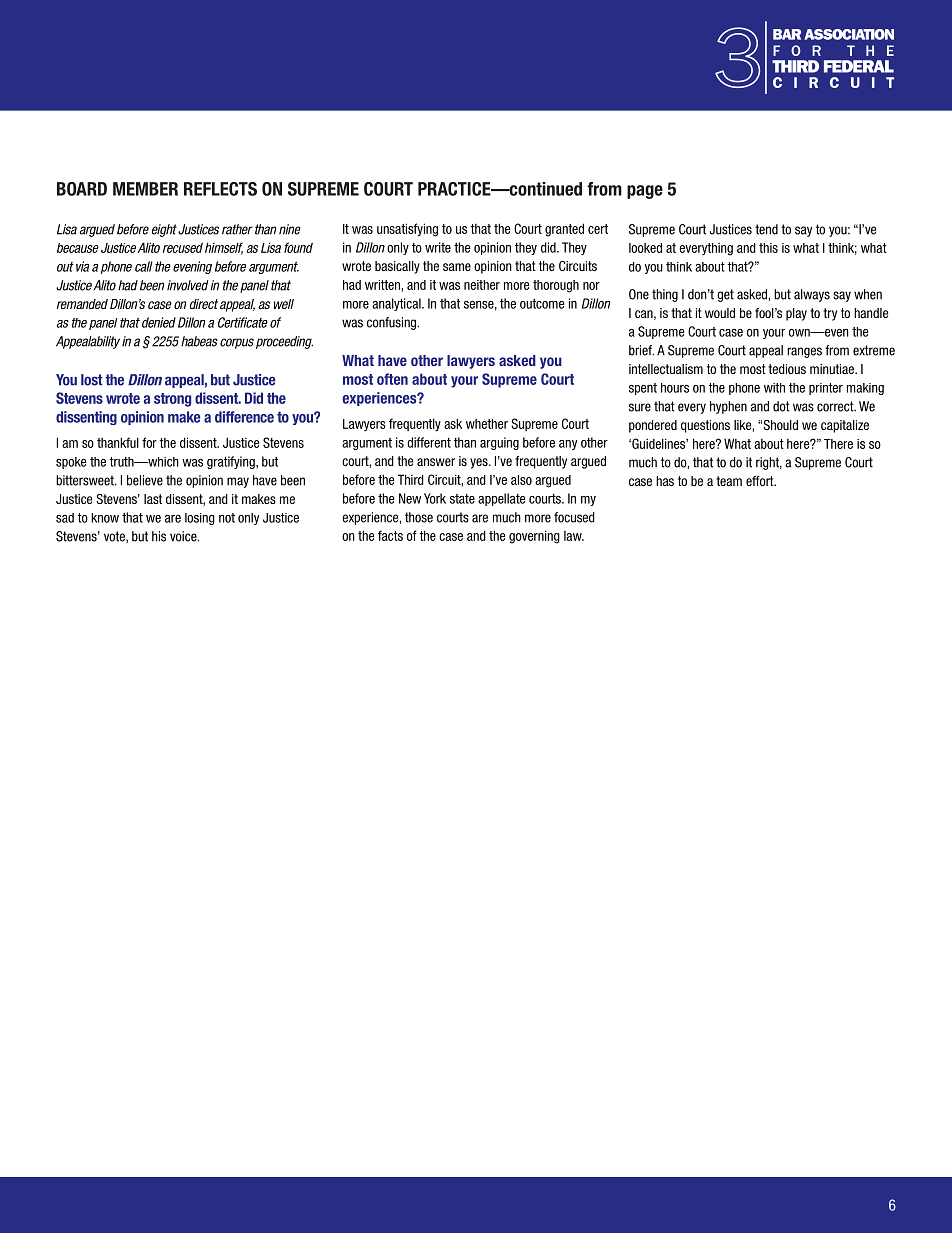 The height and width of the screenshot is (1233, 952). I want to click on focused, so click(574, 517).
